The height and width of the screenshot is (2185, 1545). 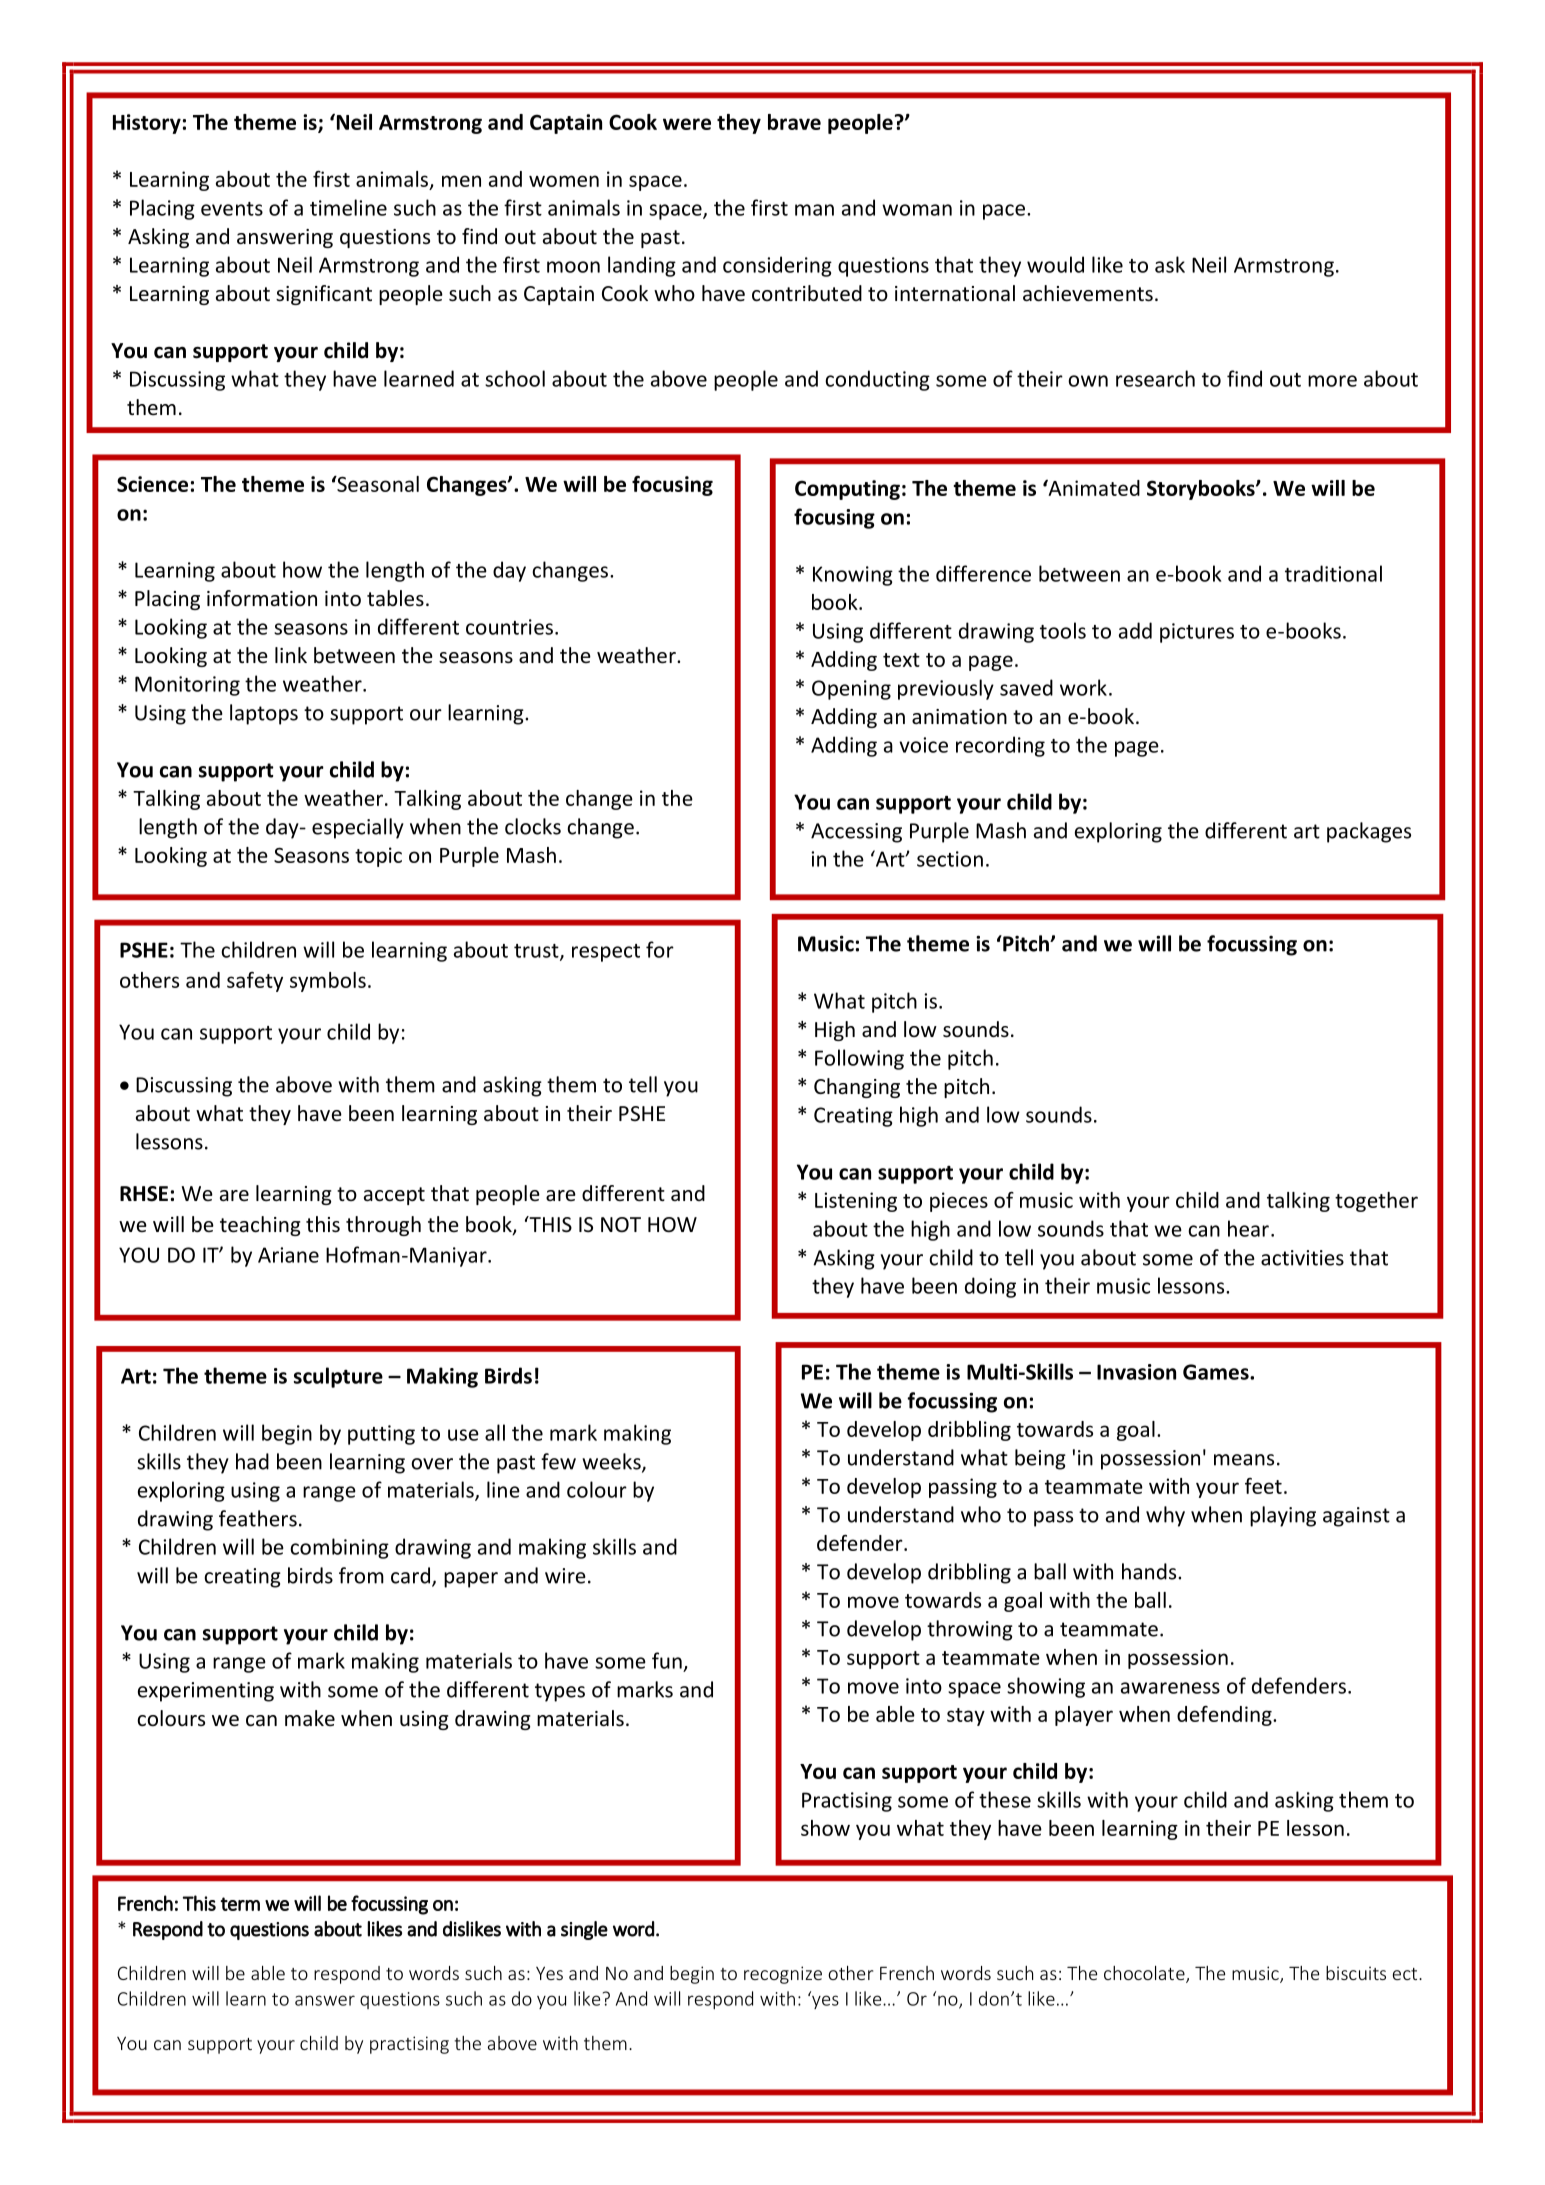 I want to click on symbols, so click(x=328, y=982).
